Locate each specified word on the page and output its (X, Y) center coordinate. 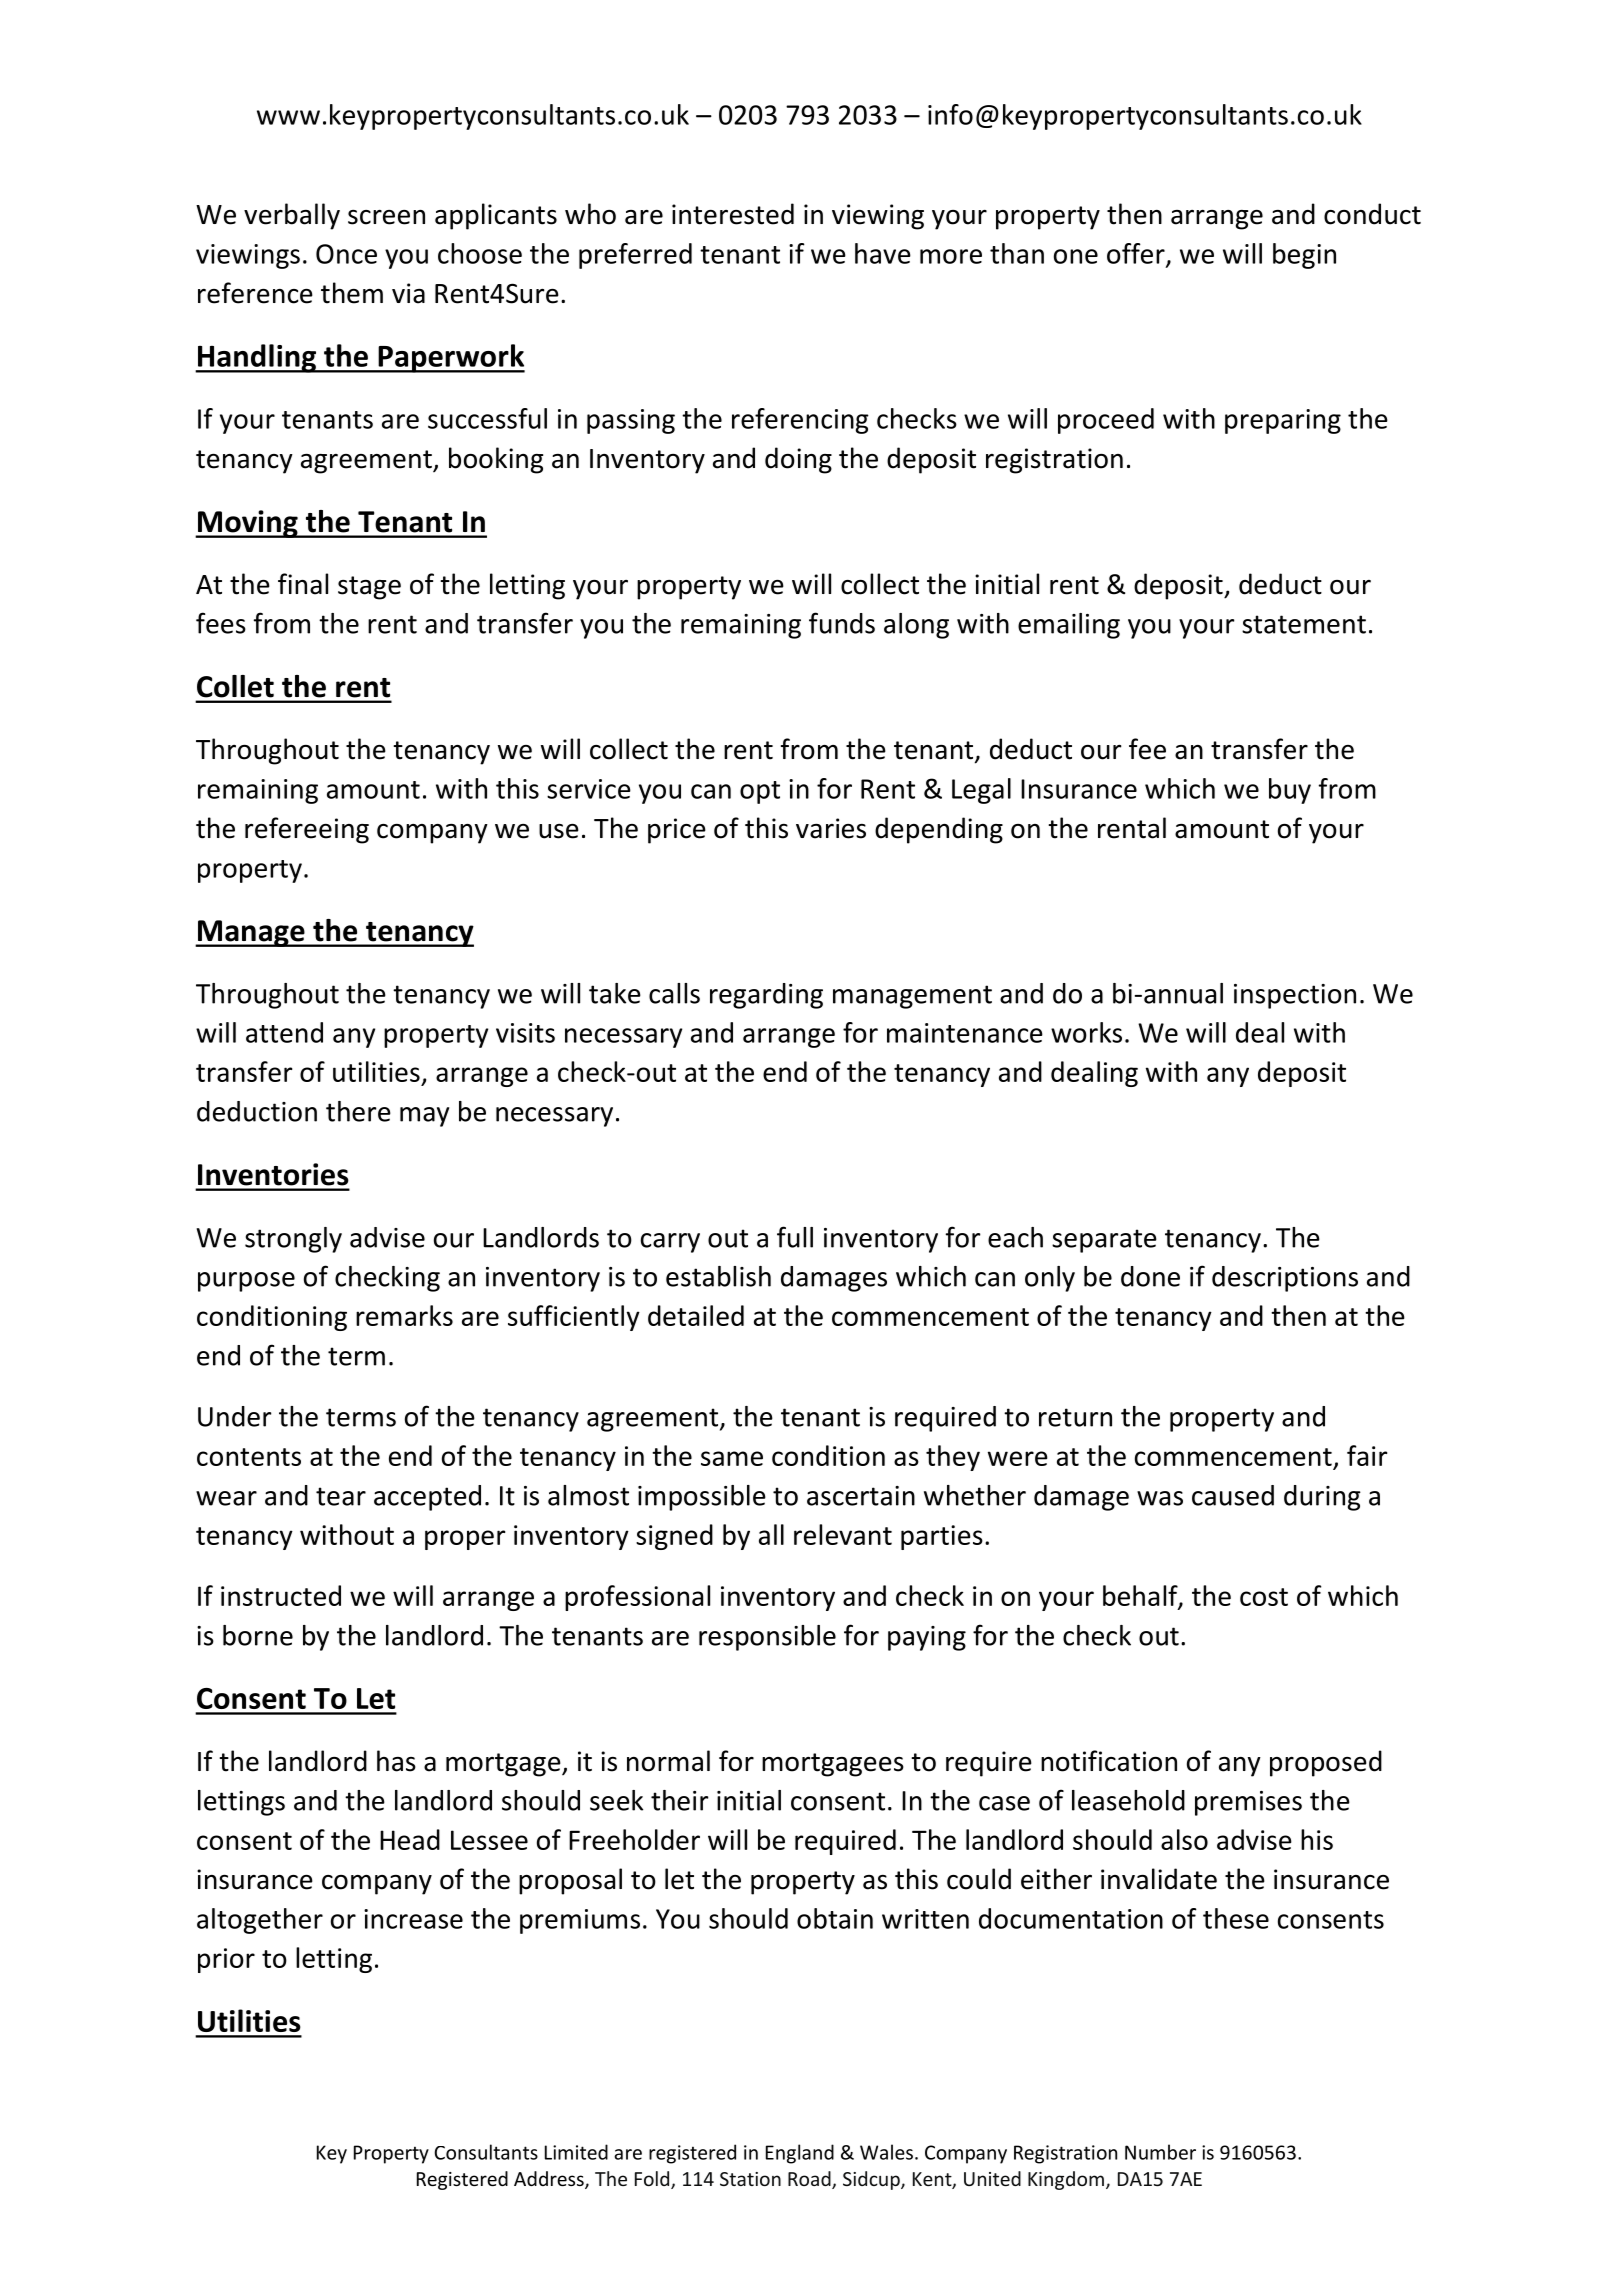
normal (668, 1761)
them (352, 293)
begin (1304, 256)
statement (1304, 624)
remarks (404, 1315)
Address (550, 2180)
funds (842, 623)
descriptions (1285, 1279)
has (396, 1761)
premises (1248, 1803)
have (883, 253)
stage (369, 588)
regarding (766, 996)
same (732, 1458)
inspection (1295, 996)
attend (284, 1032)
